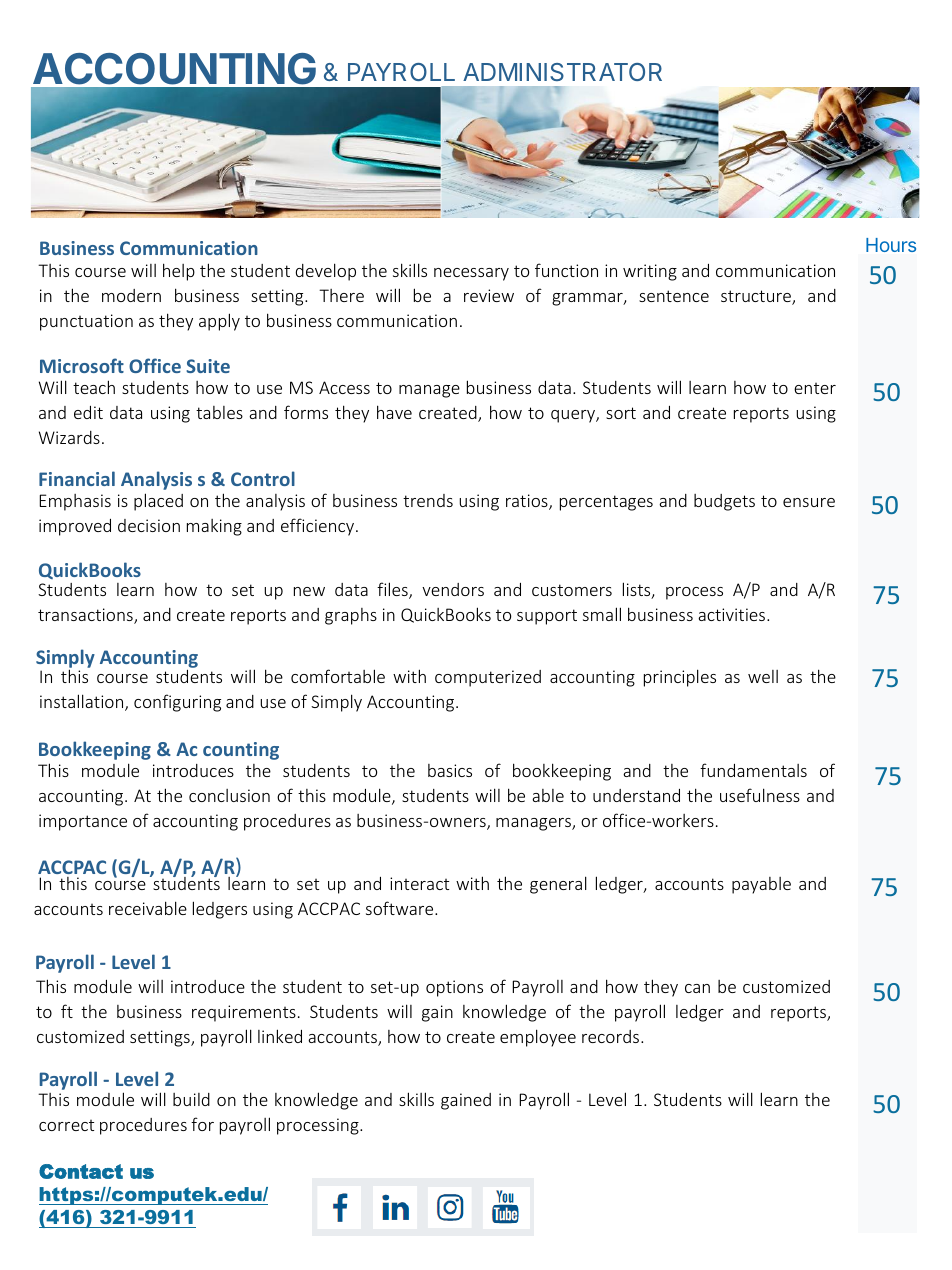  I want to click on decision, so click(149, 525).
